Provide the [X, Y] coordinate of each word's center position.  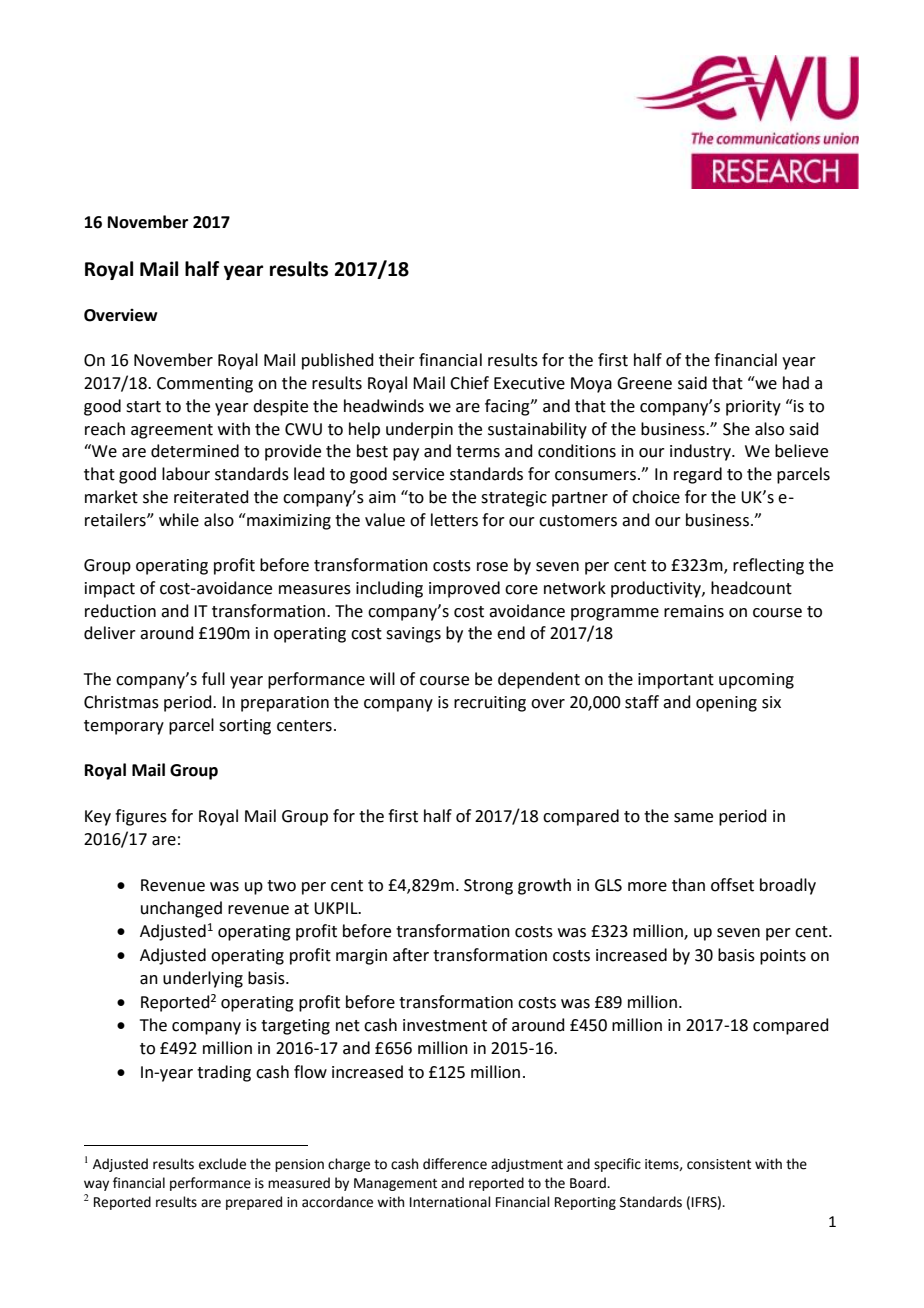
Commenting [205, 385]
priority [753, 408]
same [693, 818]
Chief [469, 383]
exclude [222, 1164]
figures [141, 817]
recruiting [490, 704]
